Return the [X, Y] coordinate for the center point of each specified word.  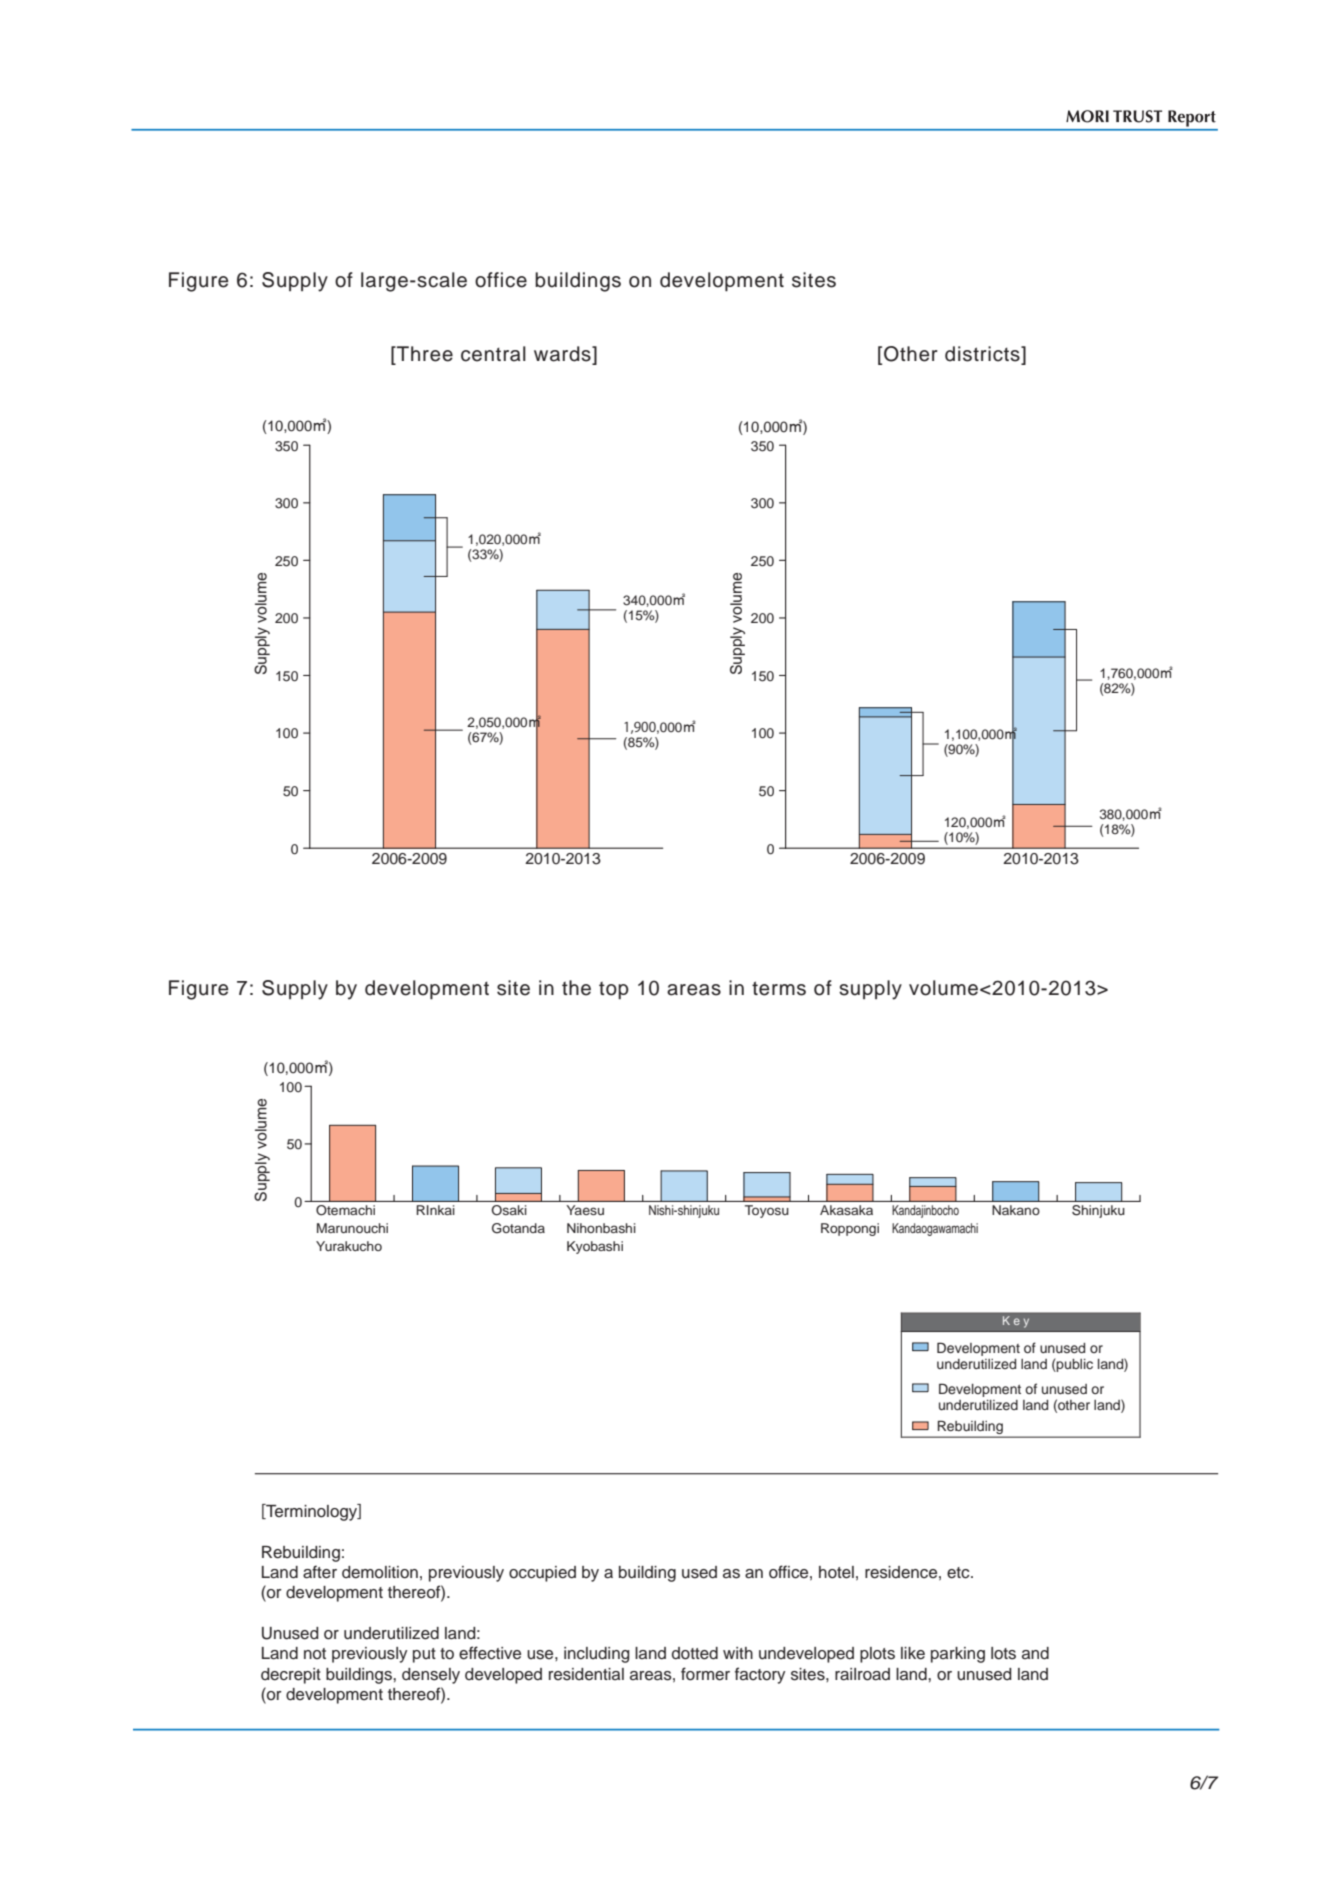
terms [779, 988]
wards [563, 354]
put [424, 1655]
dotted [695, 1653]
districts [983, 354]
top [614, 990]
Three [424, 354]
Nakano [1016, 1210]
